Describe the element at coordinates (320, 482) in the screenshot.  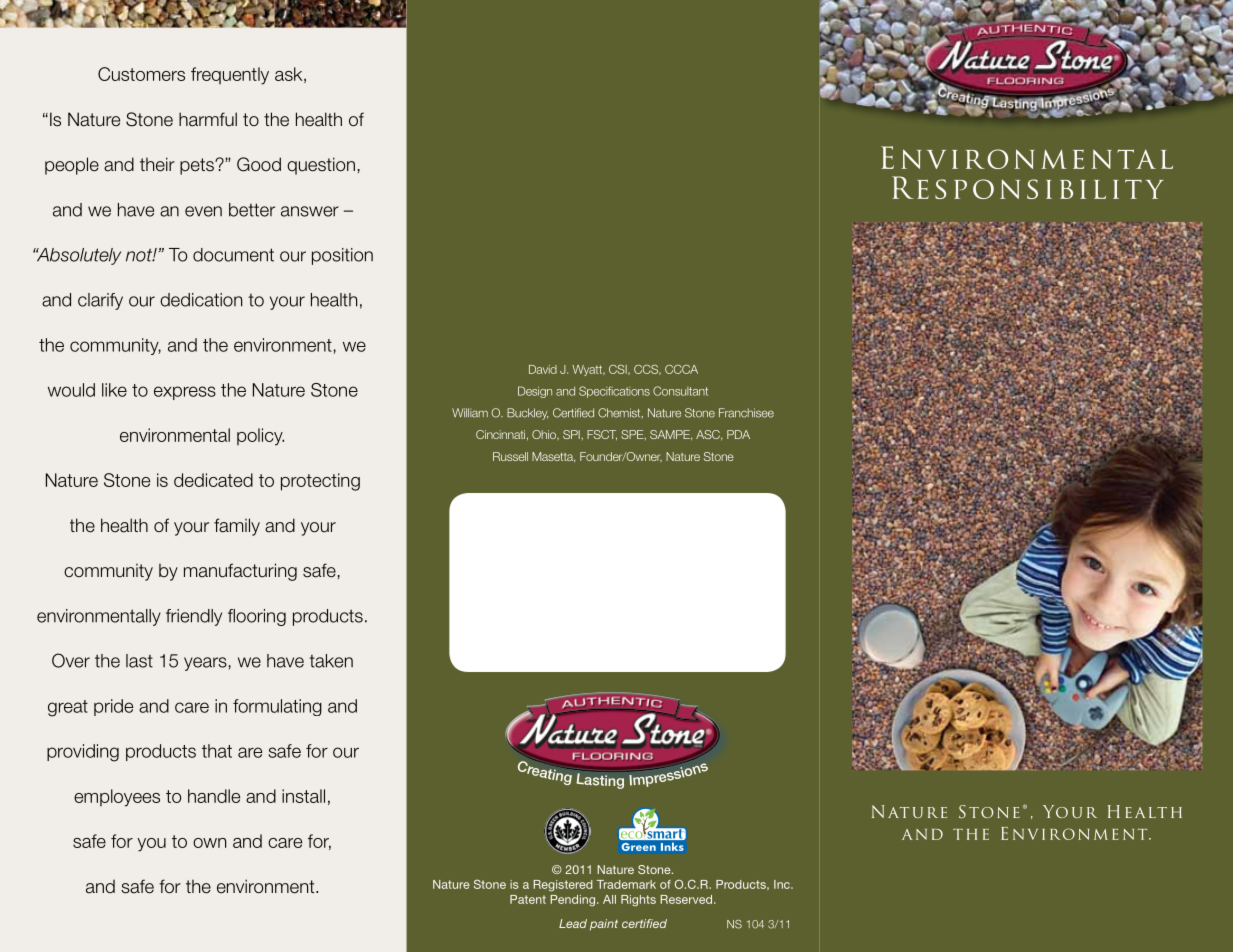
I see `protecting` at that location.
